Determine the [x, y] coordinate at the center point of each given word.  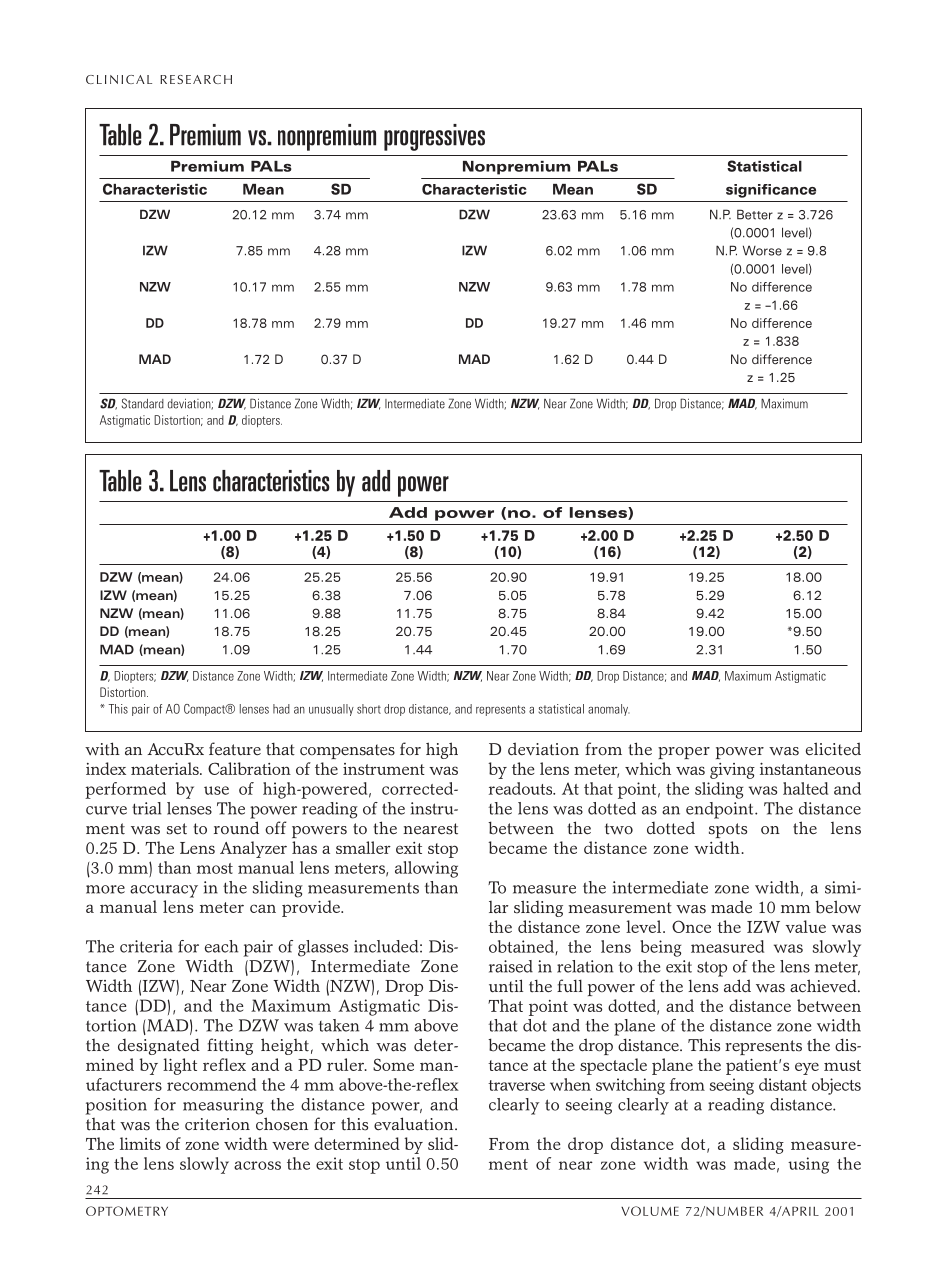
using [808, 1165]
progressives [434, 137]
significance [771, 191]
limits [140, 1143]
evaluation [415, 1124]
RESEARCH [196, 79]
